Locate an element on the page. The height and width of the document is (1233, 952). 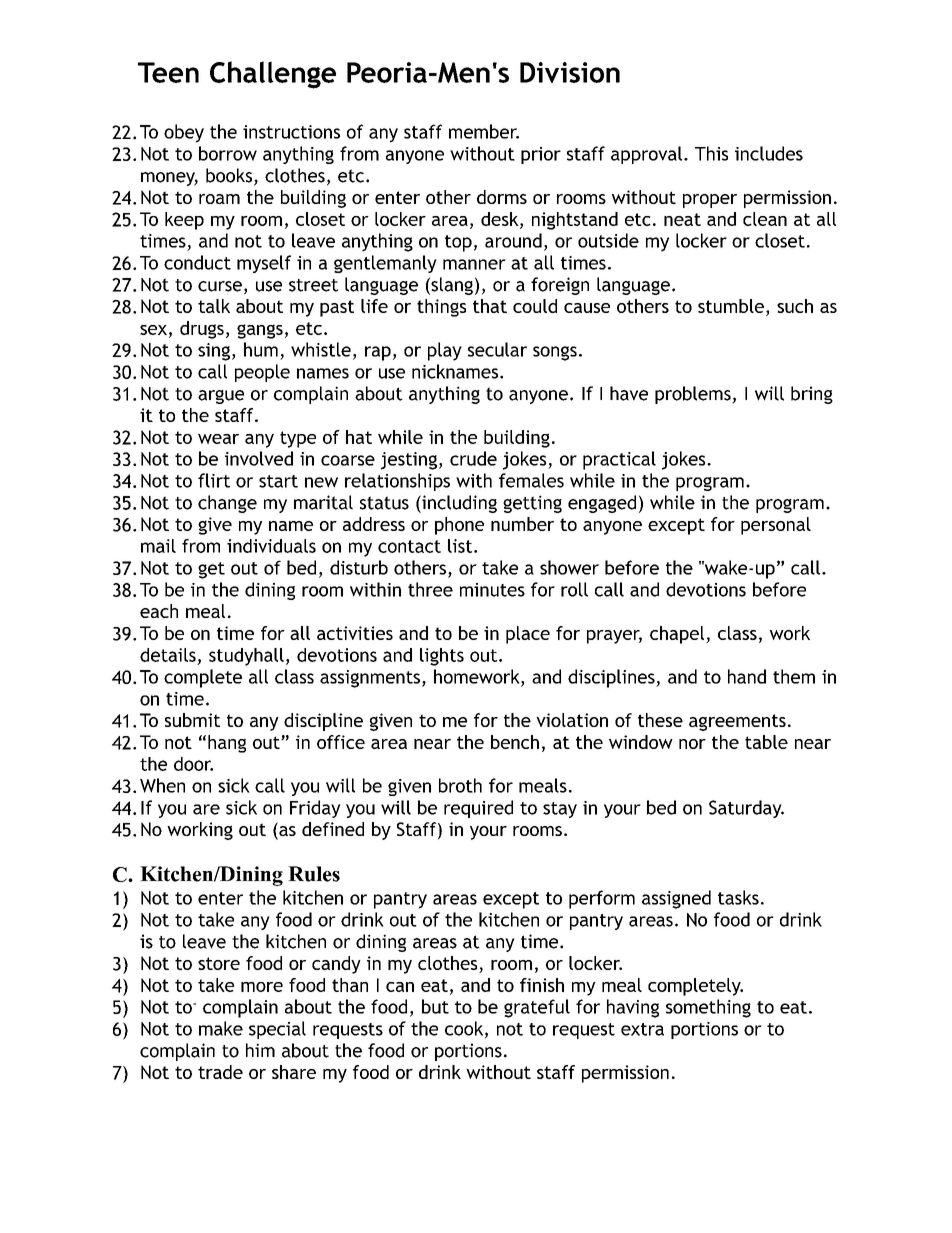
This is located at coordinates (711, 153).
